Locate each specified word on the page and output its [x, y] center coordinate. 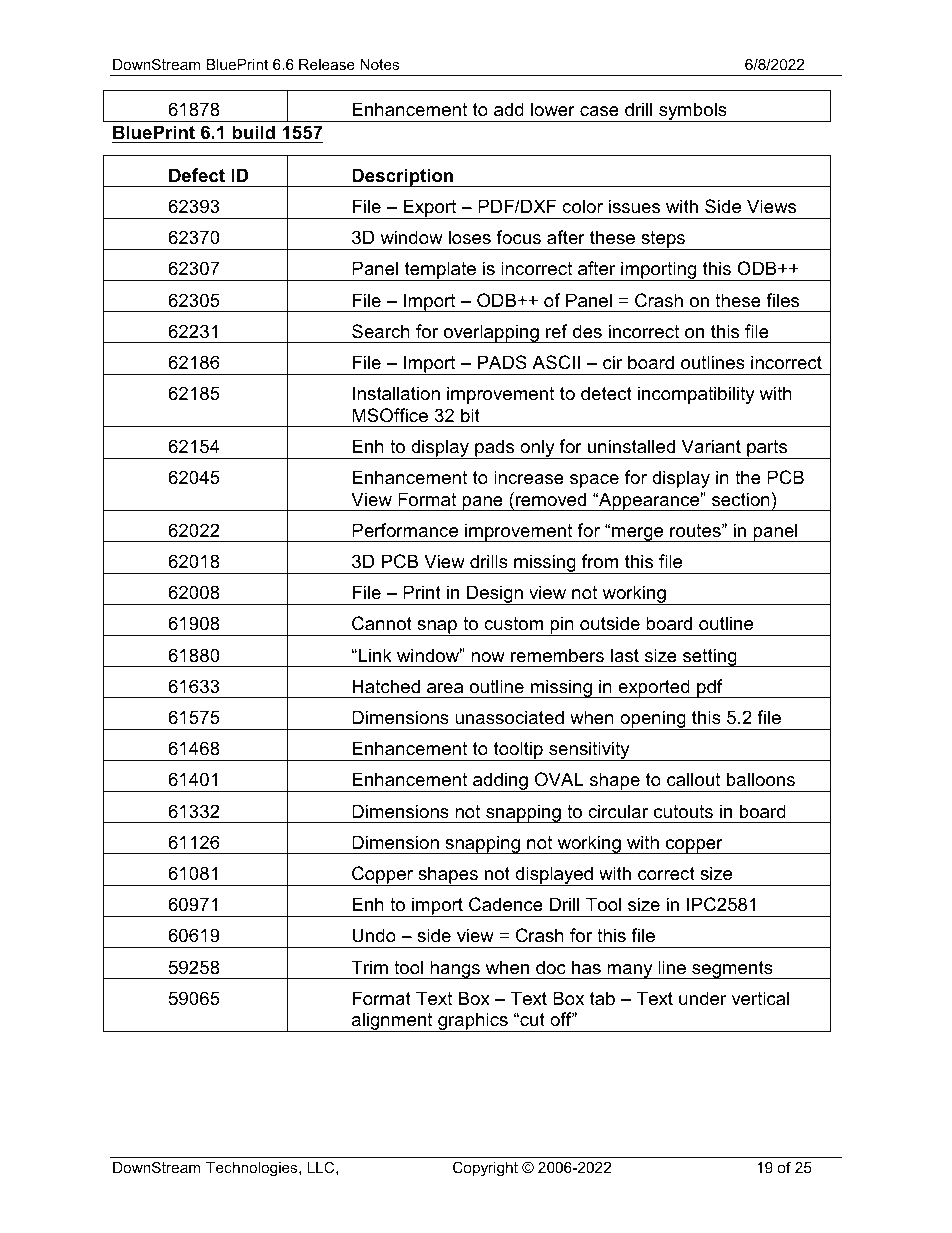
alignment [392, 1022]
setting [710, 657]
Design [495, 595]
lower [553, 109]
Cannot [382, 623]
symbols [693, 112]
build [253, 132]
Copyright [485, 1169]
